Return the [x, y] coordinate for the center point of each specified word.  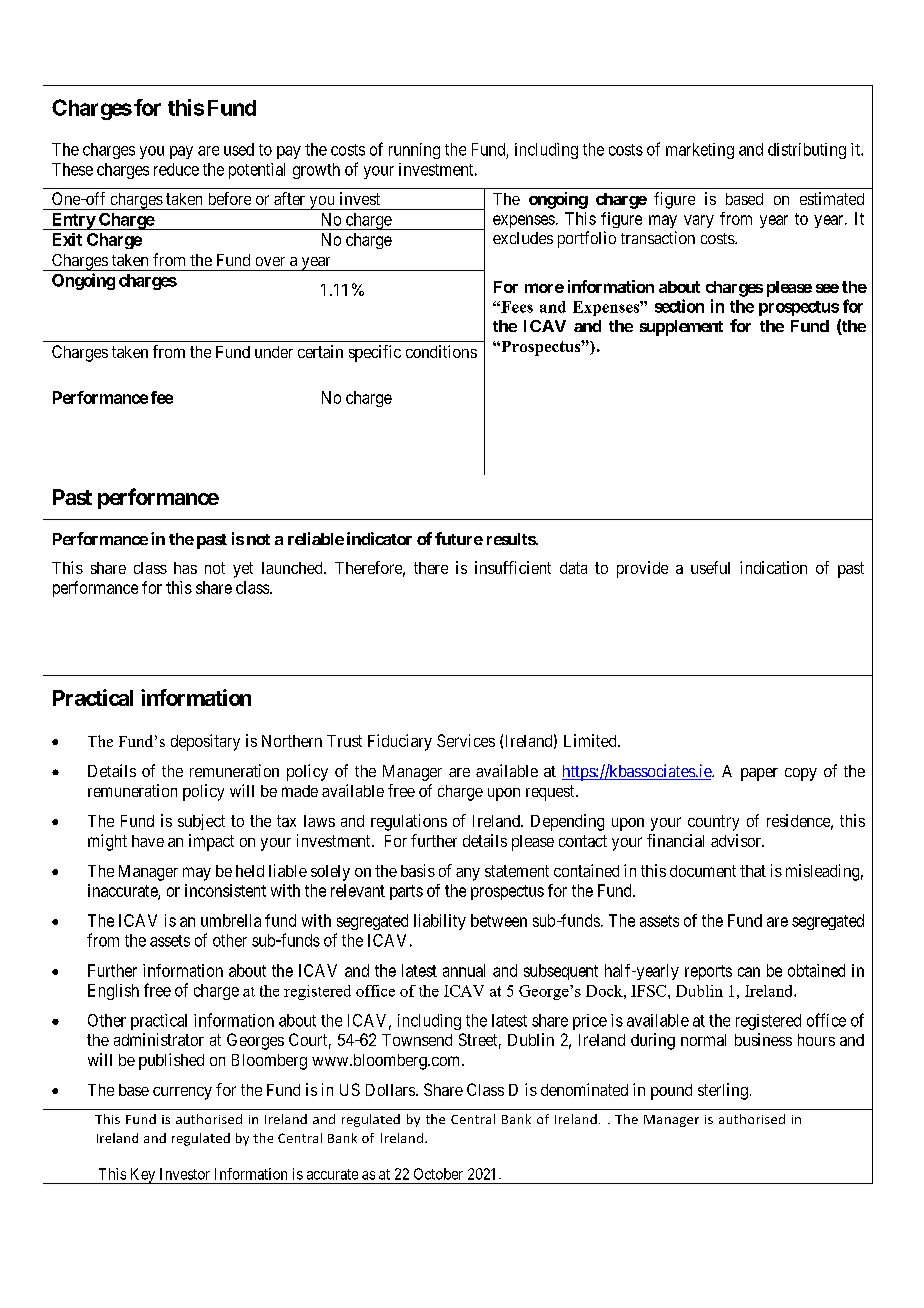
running [414, 151]
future [459, 538]
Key [143, 1176]
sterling [723, 1091]
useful [710, 567]
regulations [409, 822]
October [438, 1174]
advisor [737, 840]
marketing [700, 151]
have [148, 841]
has [185, 568]
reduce [176, 169]
